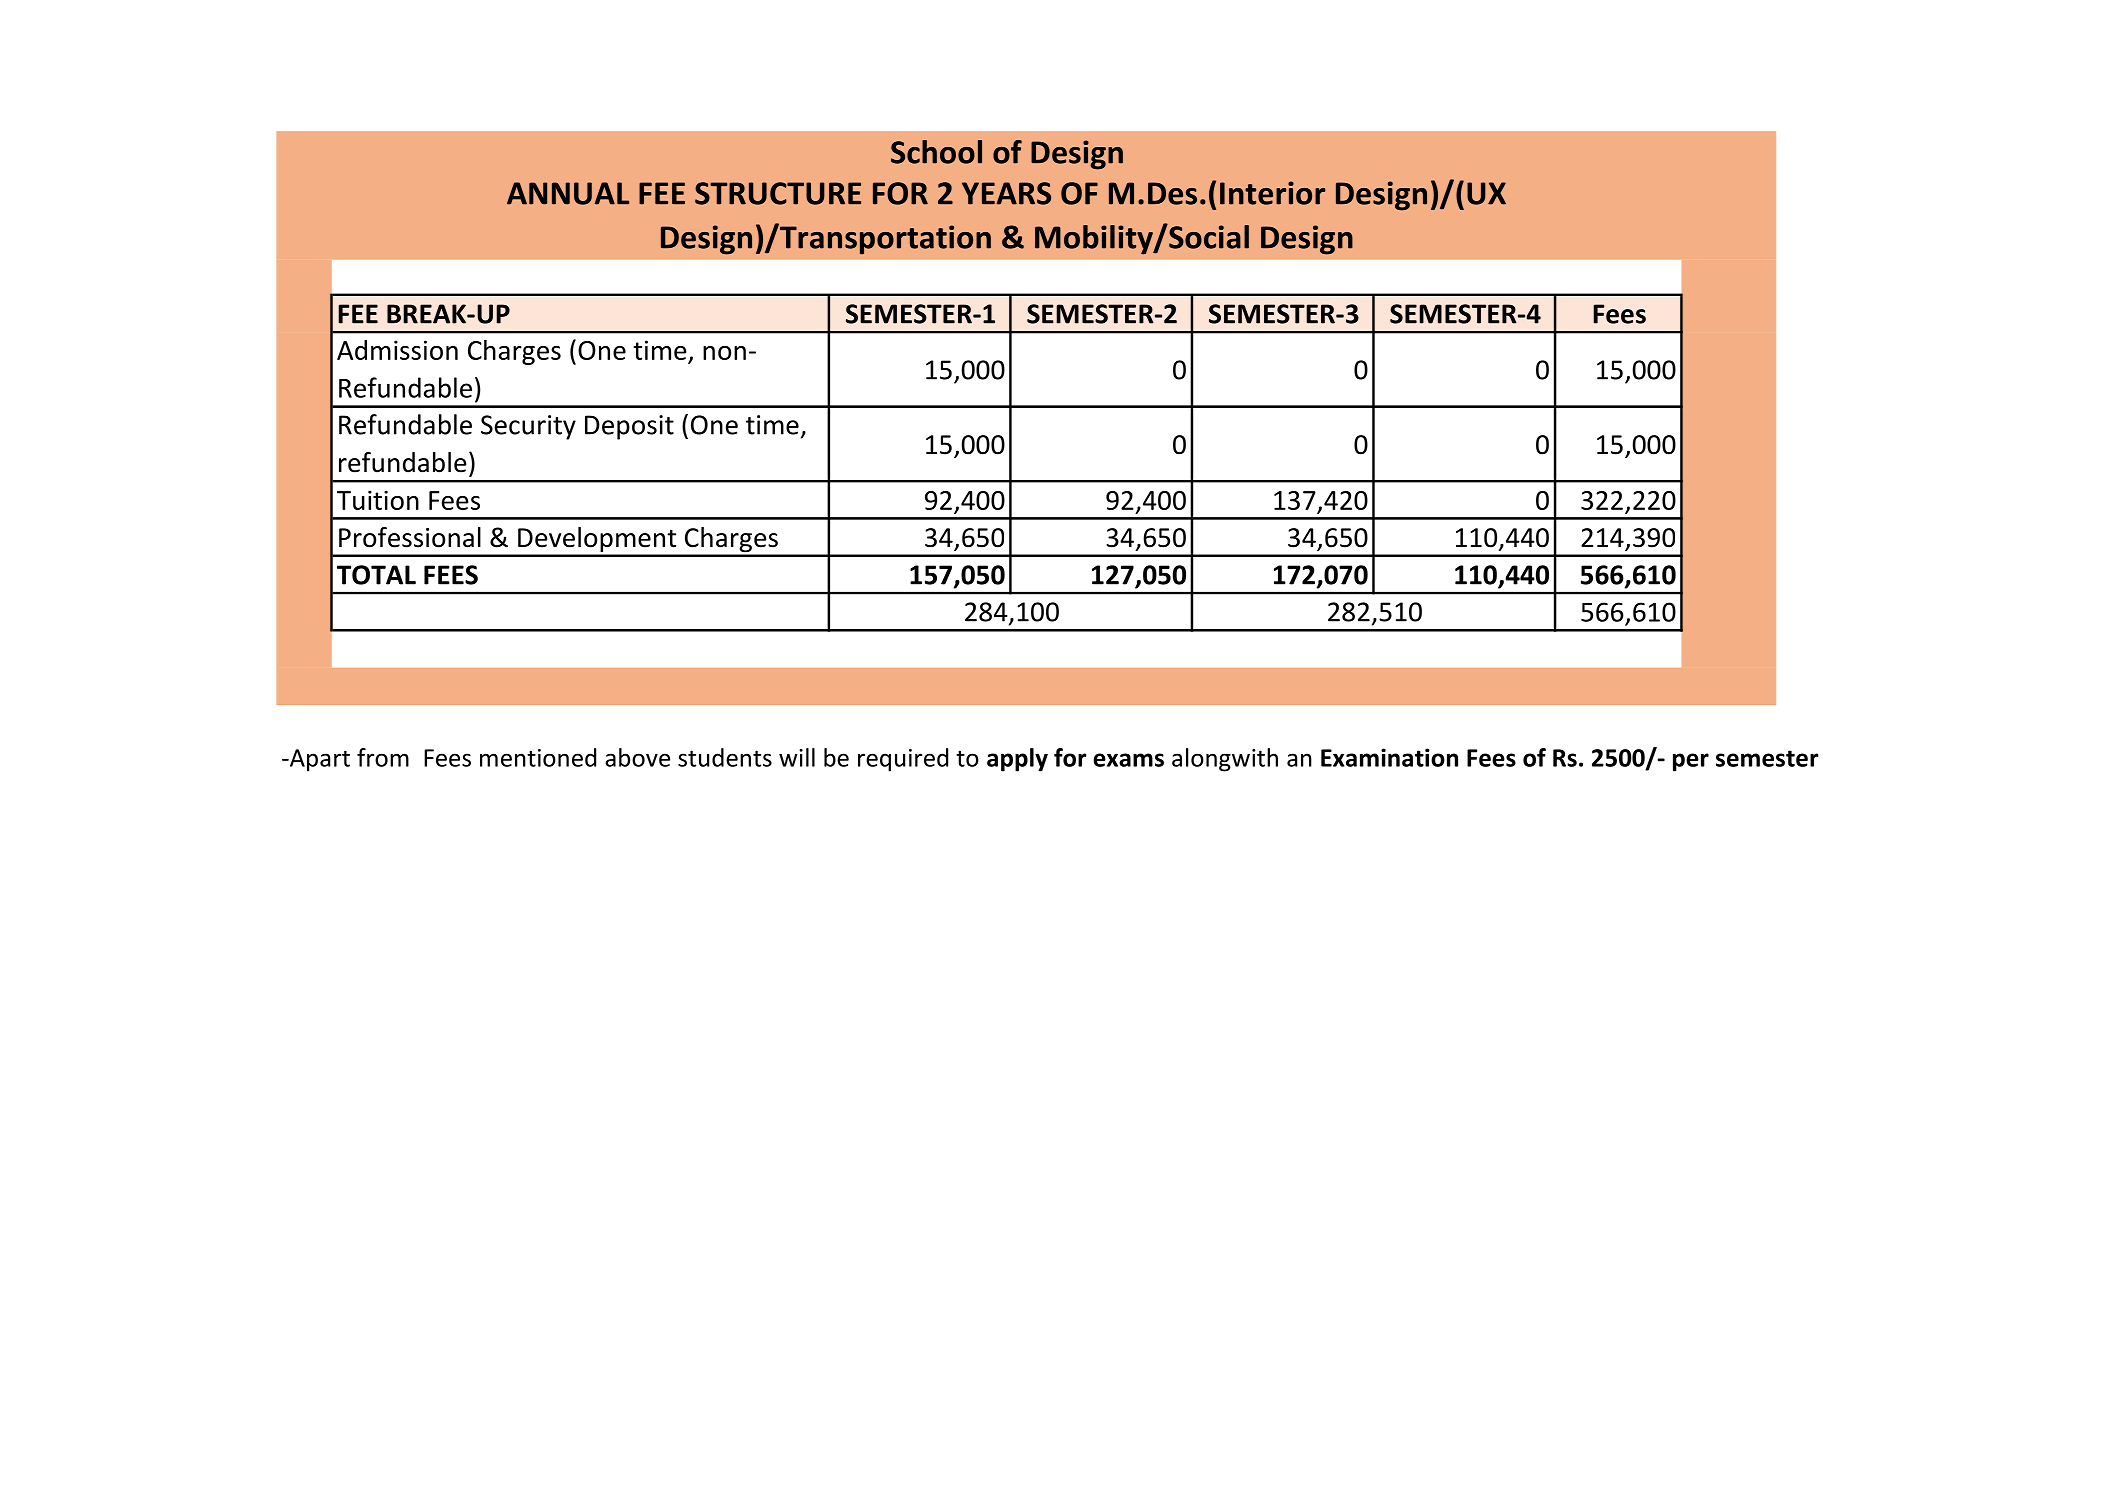 Image resolution: width=2126 pixels, height=1503 pixels. What do you see at coordinates (936, 152) in the page?
I see `School` at bounding box center [936, 152].
